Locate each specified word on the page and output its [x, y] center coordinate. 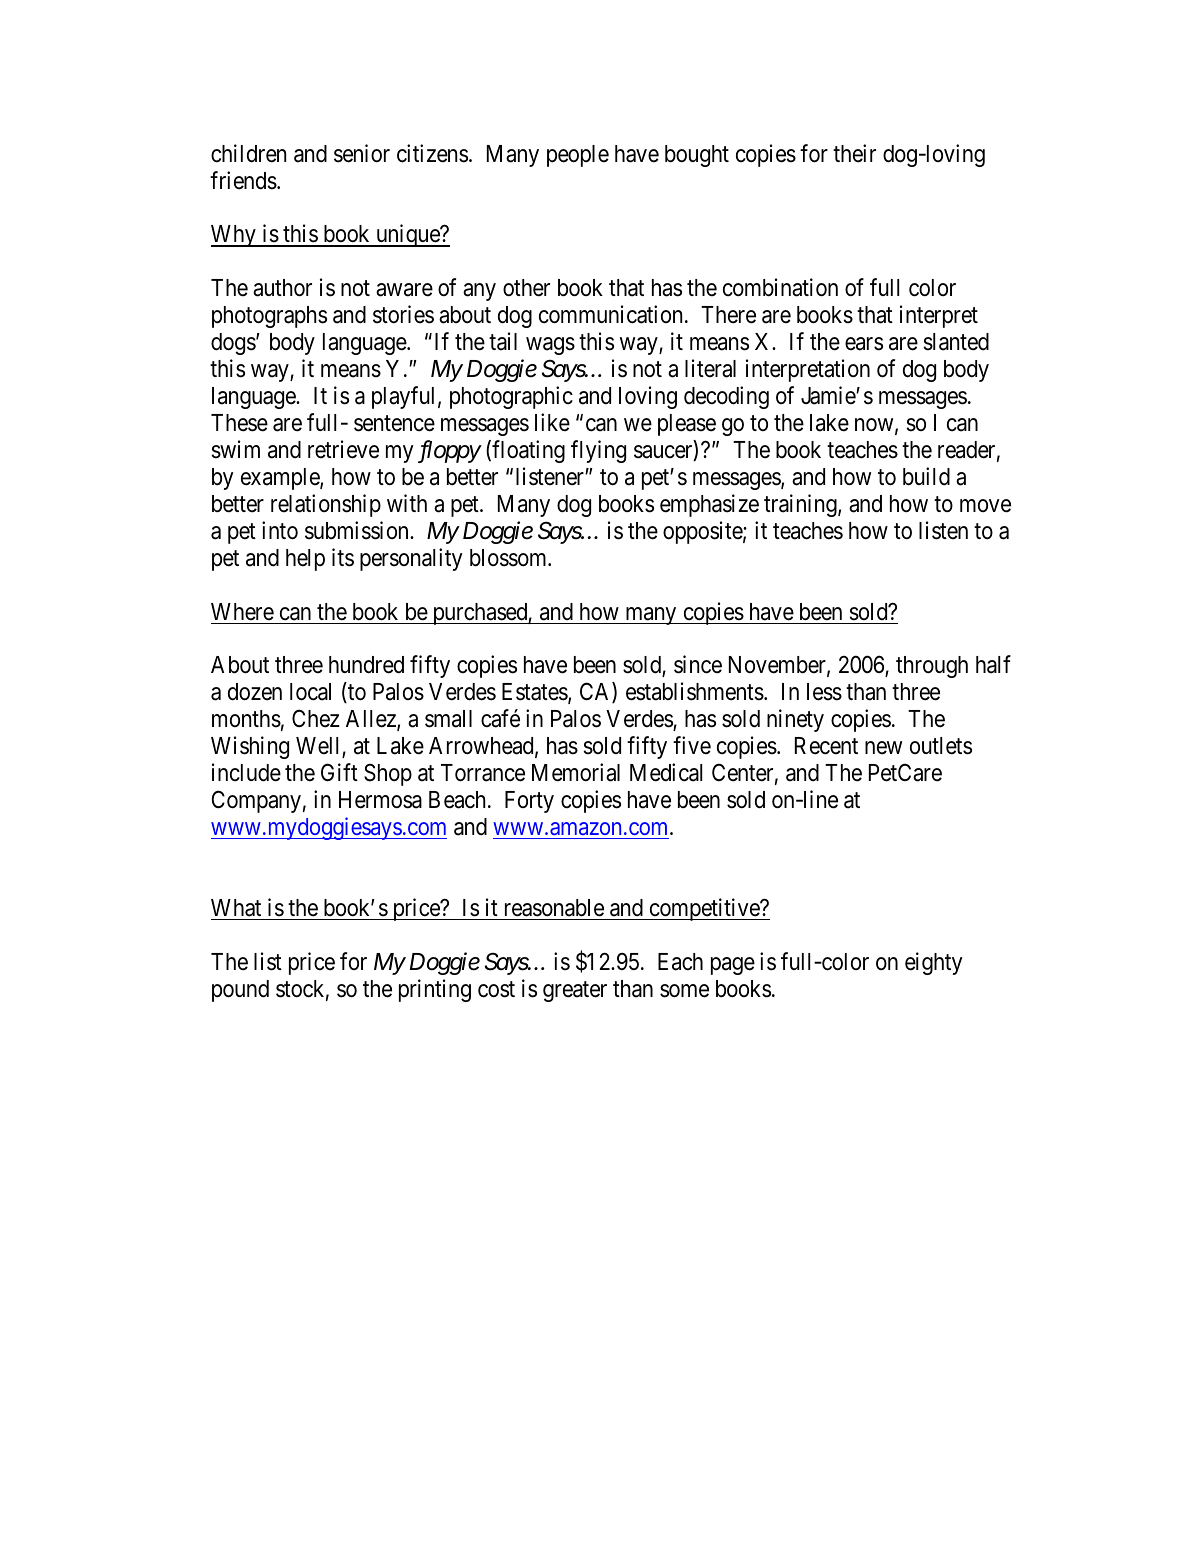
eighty [934, 963]
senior [362, 153]
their [854, 153]
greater [575, 991]
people [578, 156]
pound [240, 991]
